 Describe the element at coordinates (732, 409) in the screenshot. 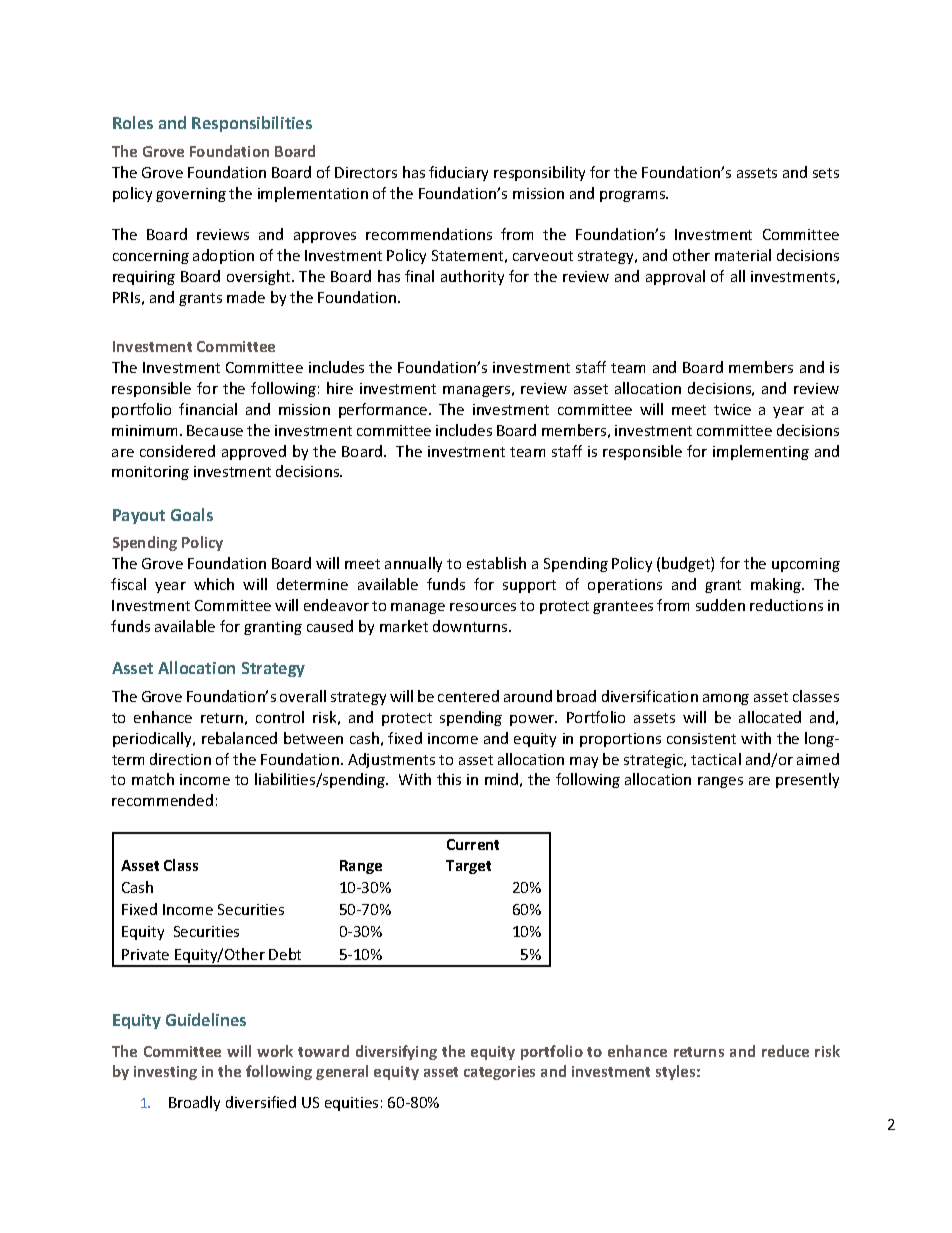

I see `twice` at that location.
